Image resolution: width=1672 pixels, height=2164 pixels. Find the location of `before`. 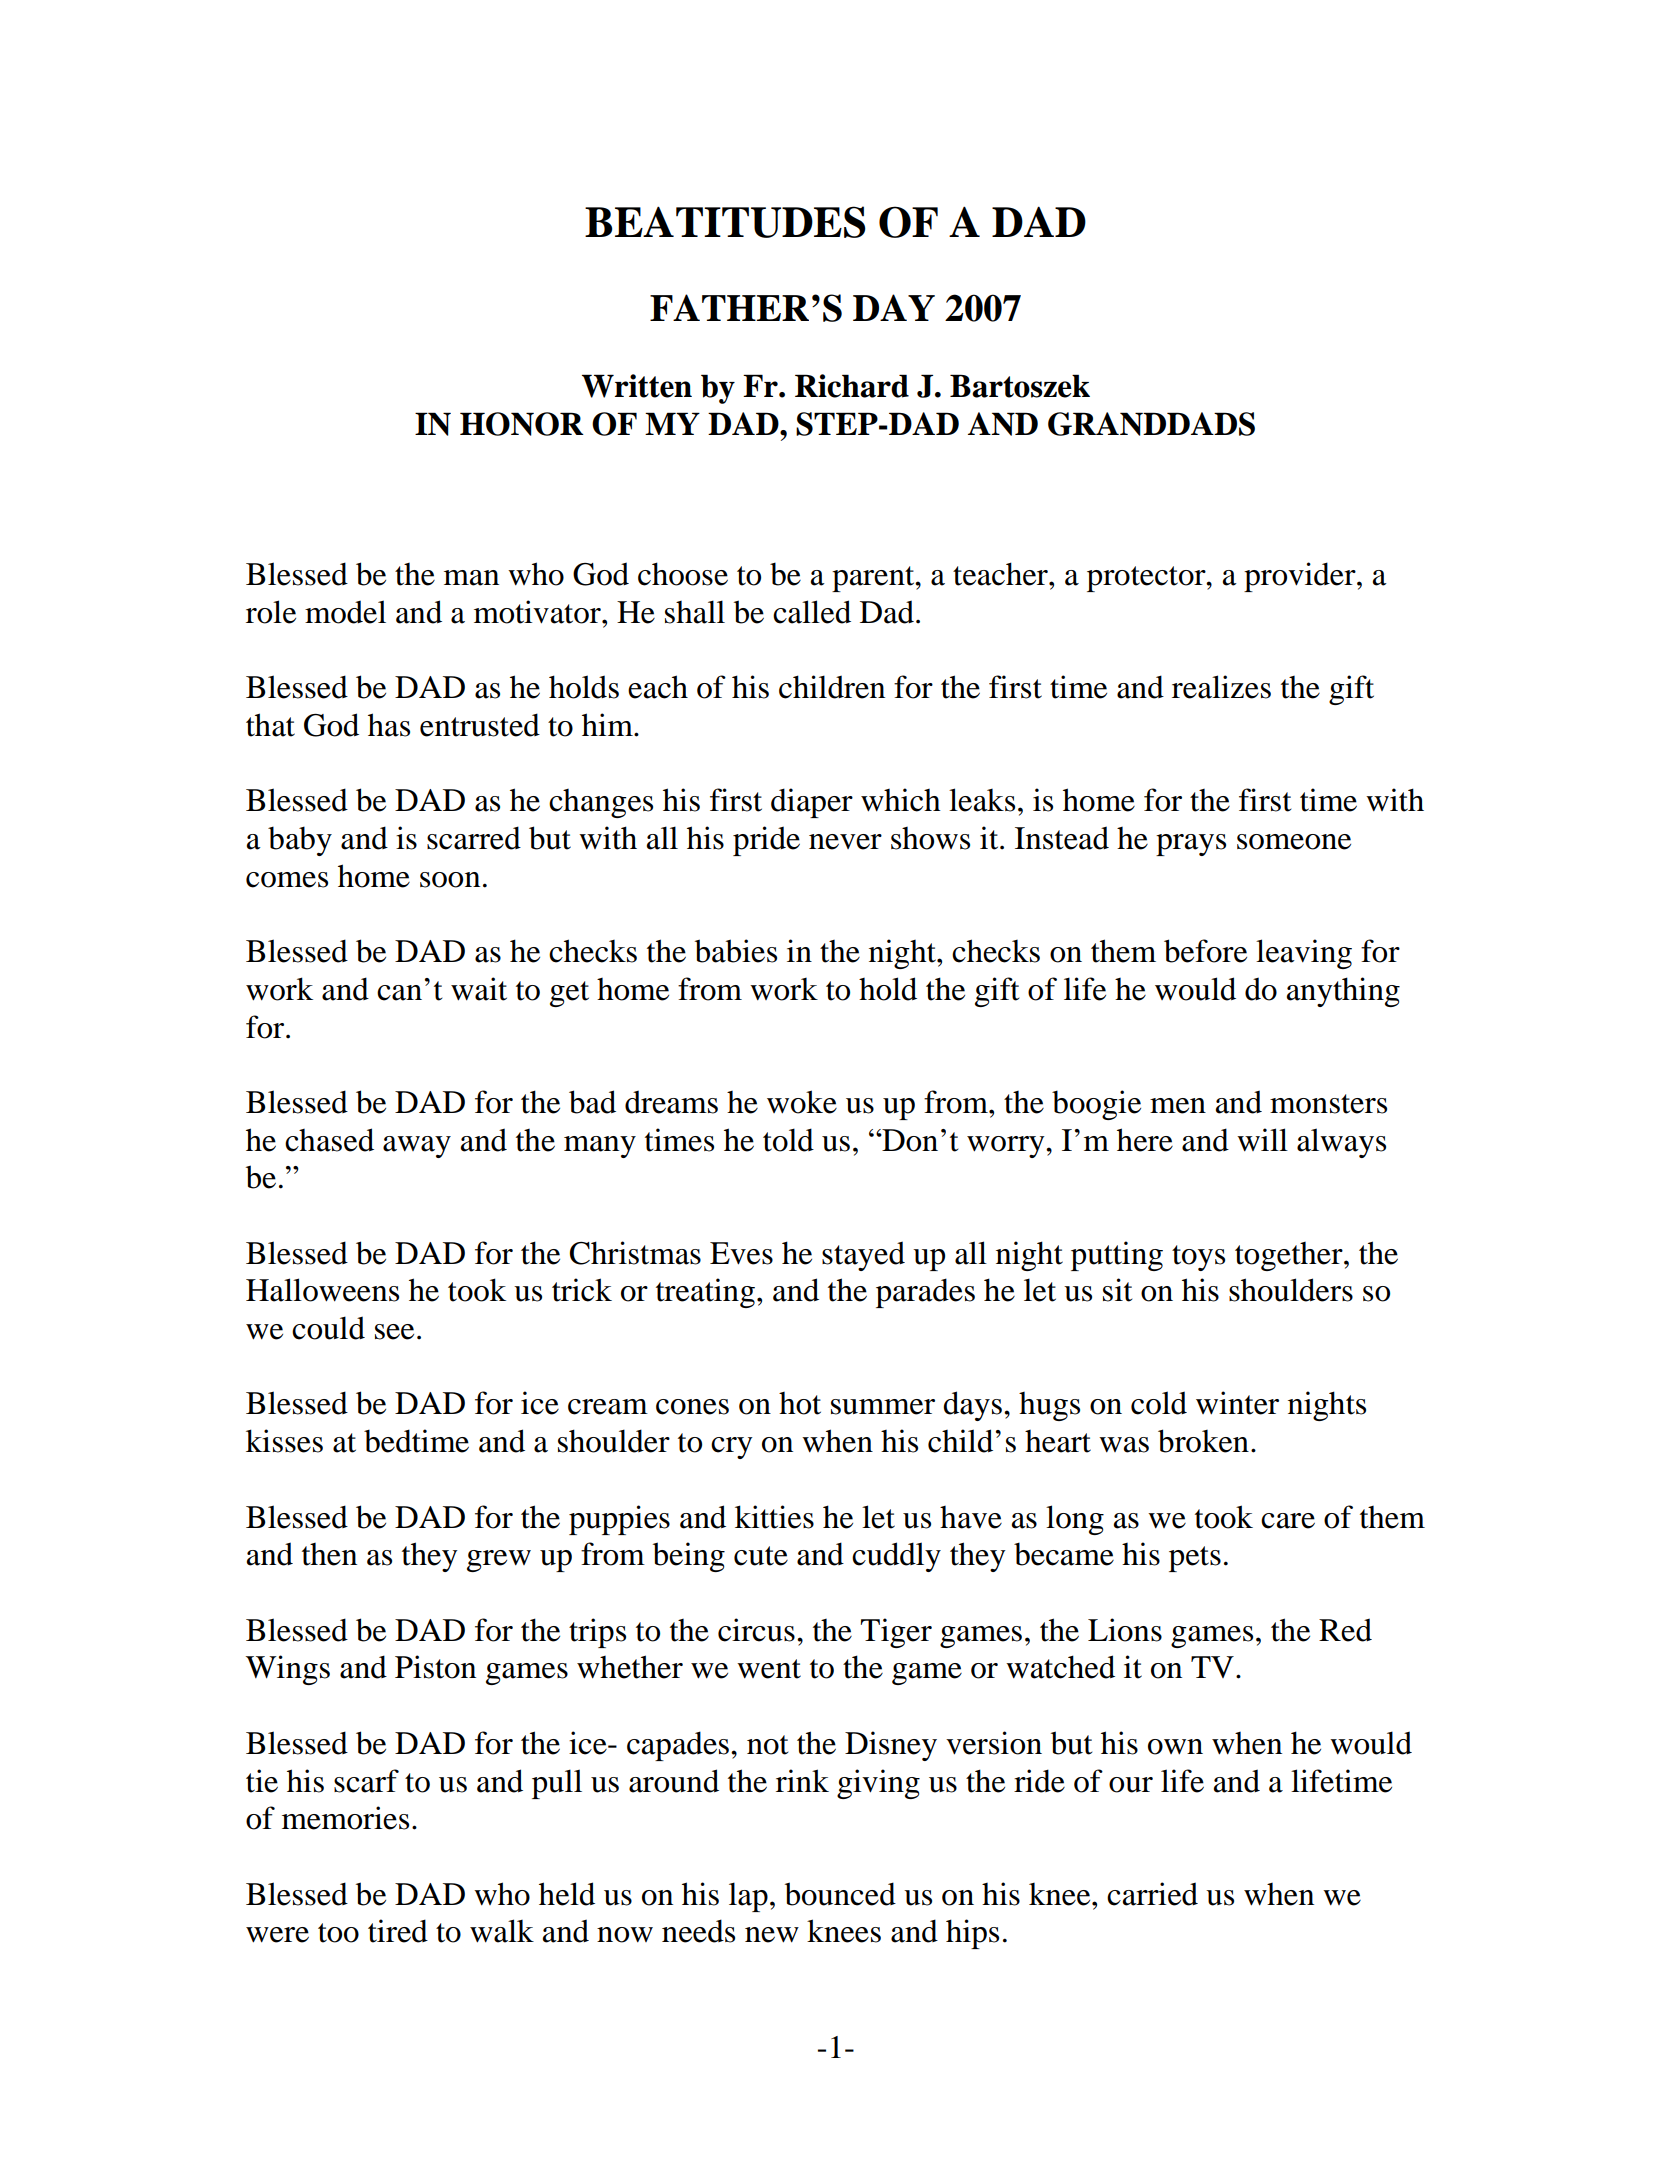

before is located at coordinates (1205, 951).
